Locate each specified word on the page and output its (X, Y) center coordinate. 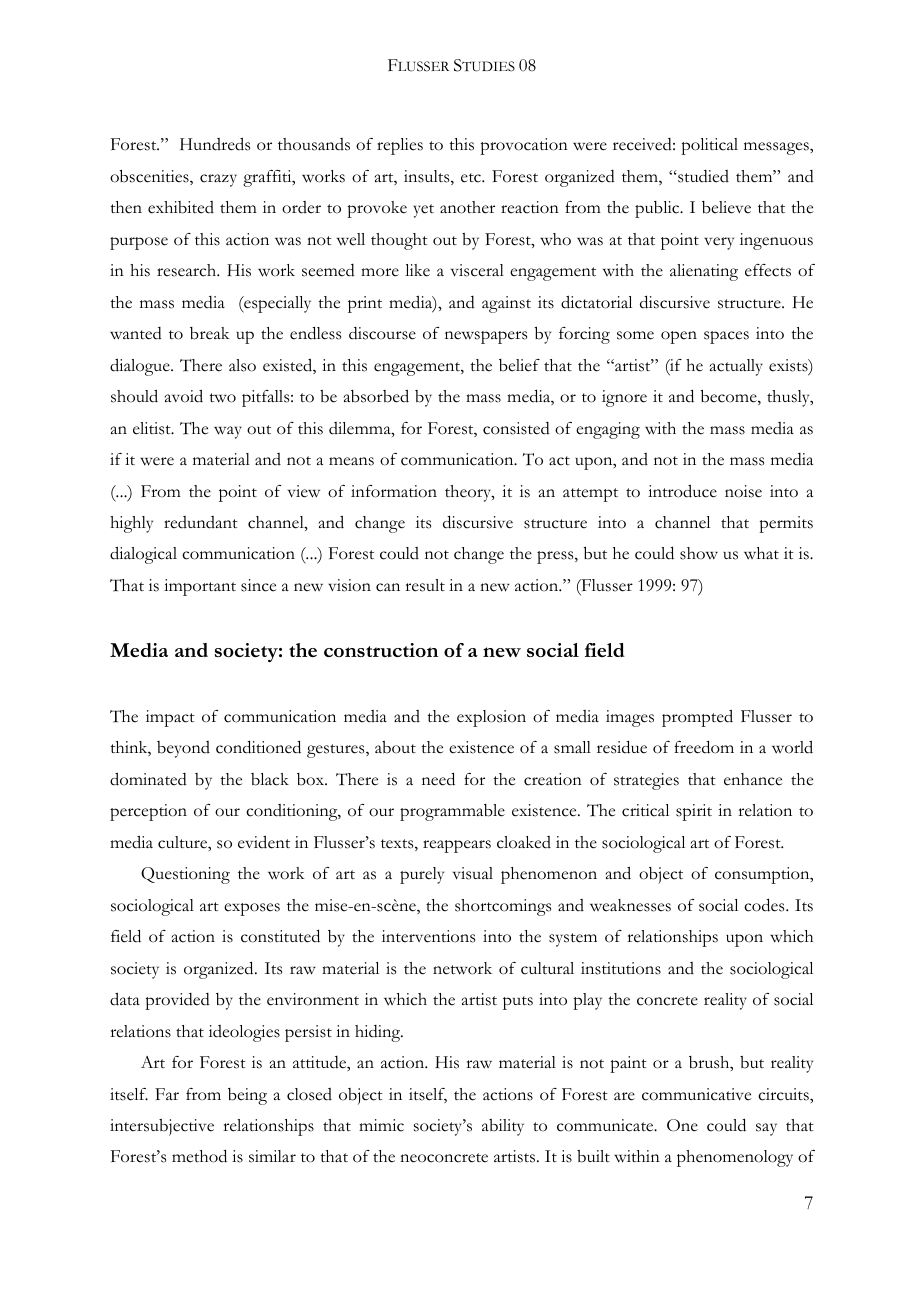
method (199, 1156)
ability (503, 1127)
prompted (697, 718)
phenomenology (735, 1158)
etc (472, 178)
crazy (218, 180)
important (200, 587)
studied (702, 176)
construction (381, 650)
